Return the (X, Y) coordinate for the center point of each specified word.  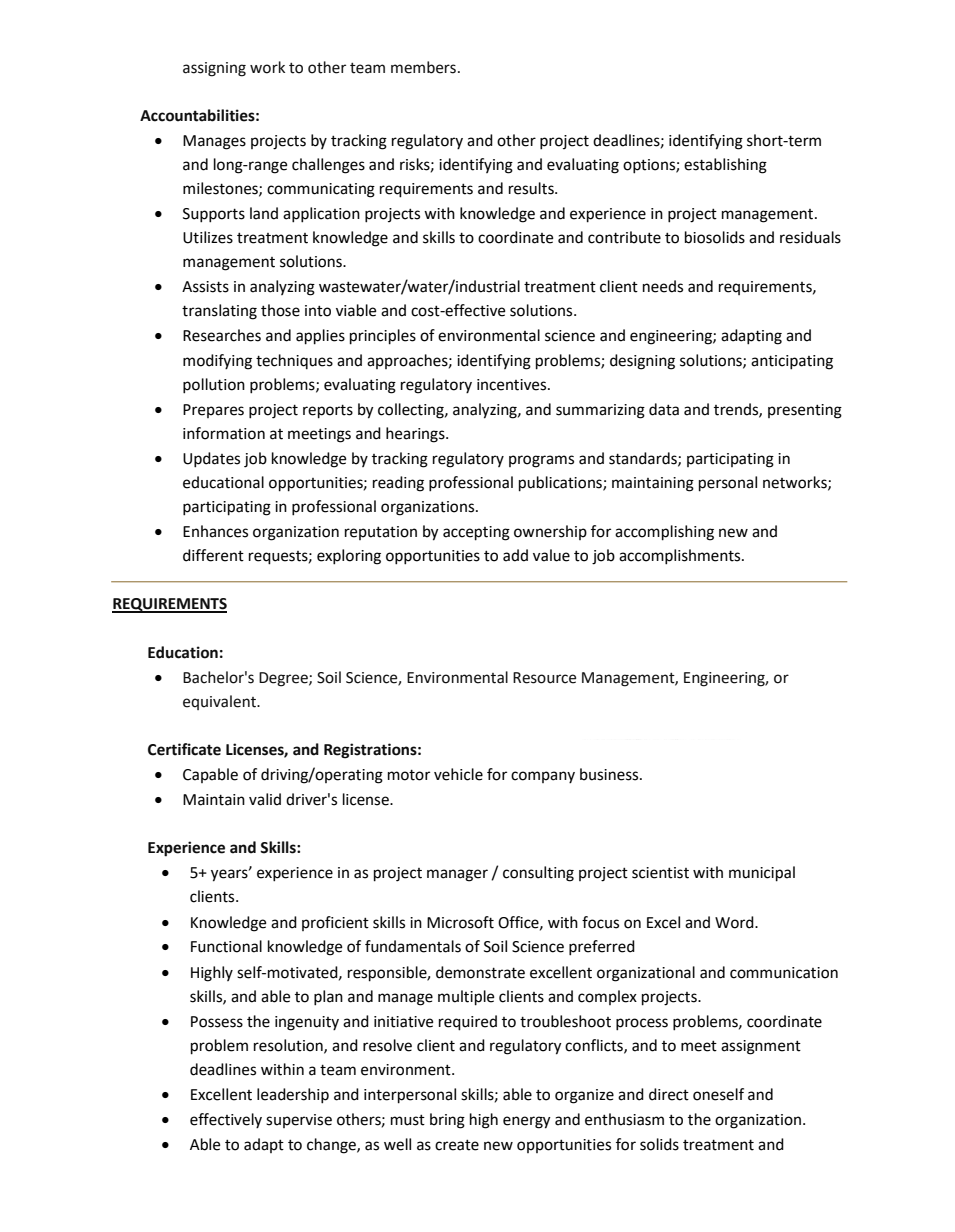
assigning (214, 69)
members (423, 67)
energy (527, 1122)
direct (669, 1094)
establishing (725, 166)
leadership (293, 1096)
